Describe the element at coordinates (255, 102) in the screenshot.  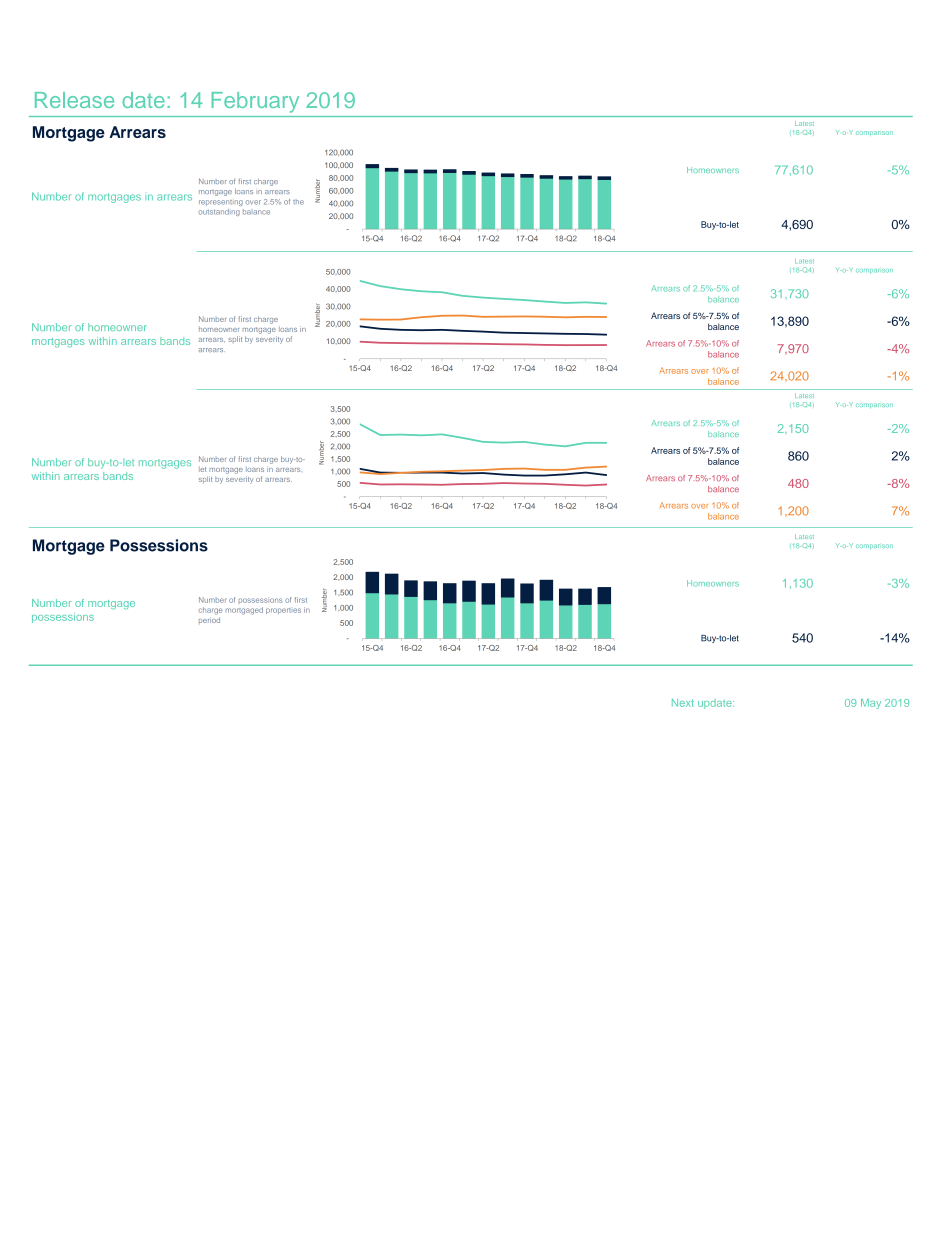
I see `February` at that location.
